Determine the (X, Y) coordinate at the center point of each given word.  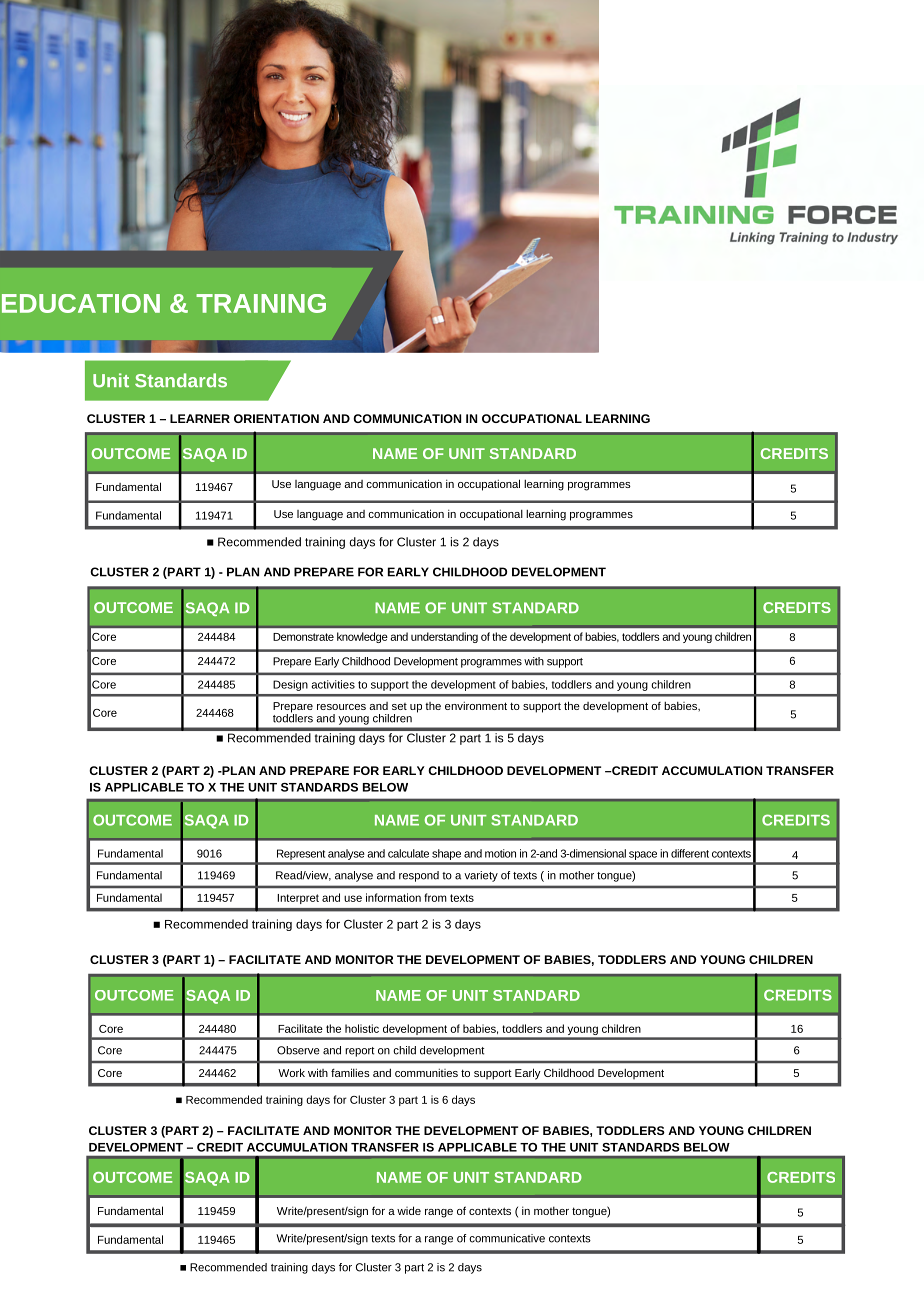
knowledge (362, 637)
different (690, 853)
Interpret (298, 899)
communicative (507, 1238)
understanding (444, 637)
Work (291, 1072)
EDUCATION (81, 303)
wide (409, 1210)
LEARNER (200, 418)
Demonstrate (303, 637)
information (393, 897)
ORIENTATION (276, 418)
